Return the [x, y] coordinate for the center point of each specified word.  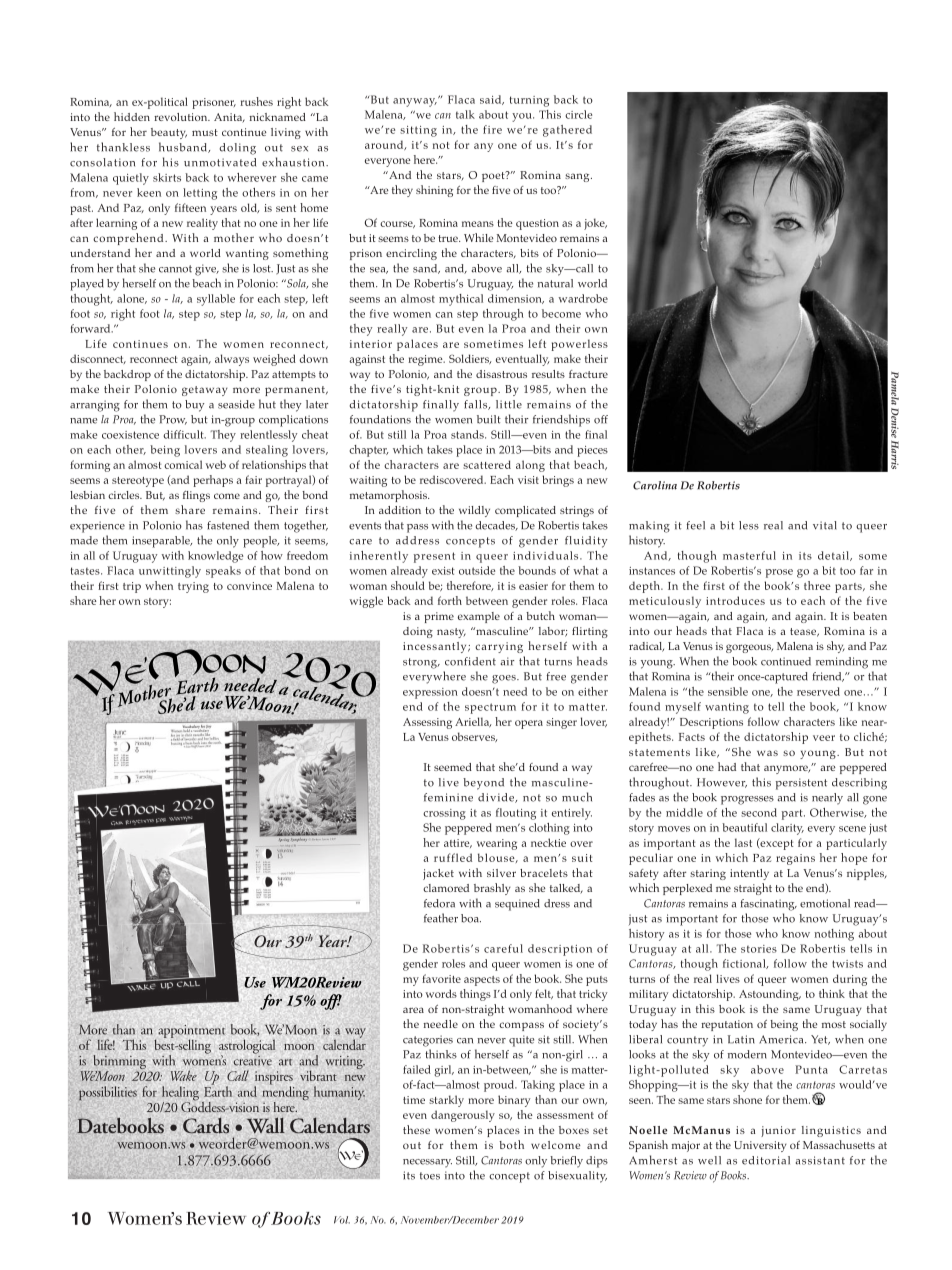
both [511, 1144]
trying [193, 587]
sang [578, 177]
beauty [169, 133]
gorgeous [749, 648]
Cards [206, 1125]
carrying [499, 647]
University [760, 1146]
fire [492, 129]
